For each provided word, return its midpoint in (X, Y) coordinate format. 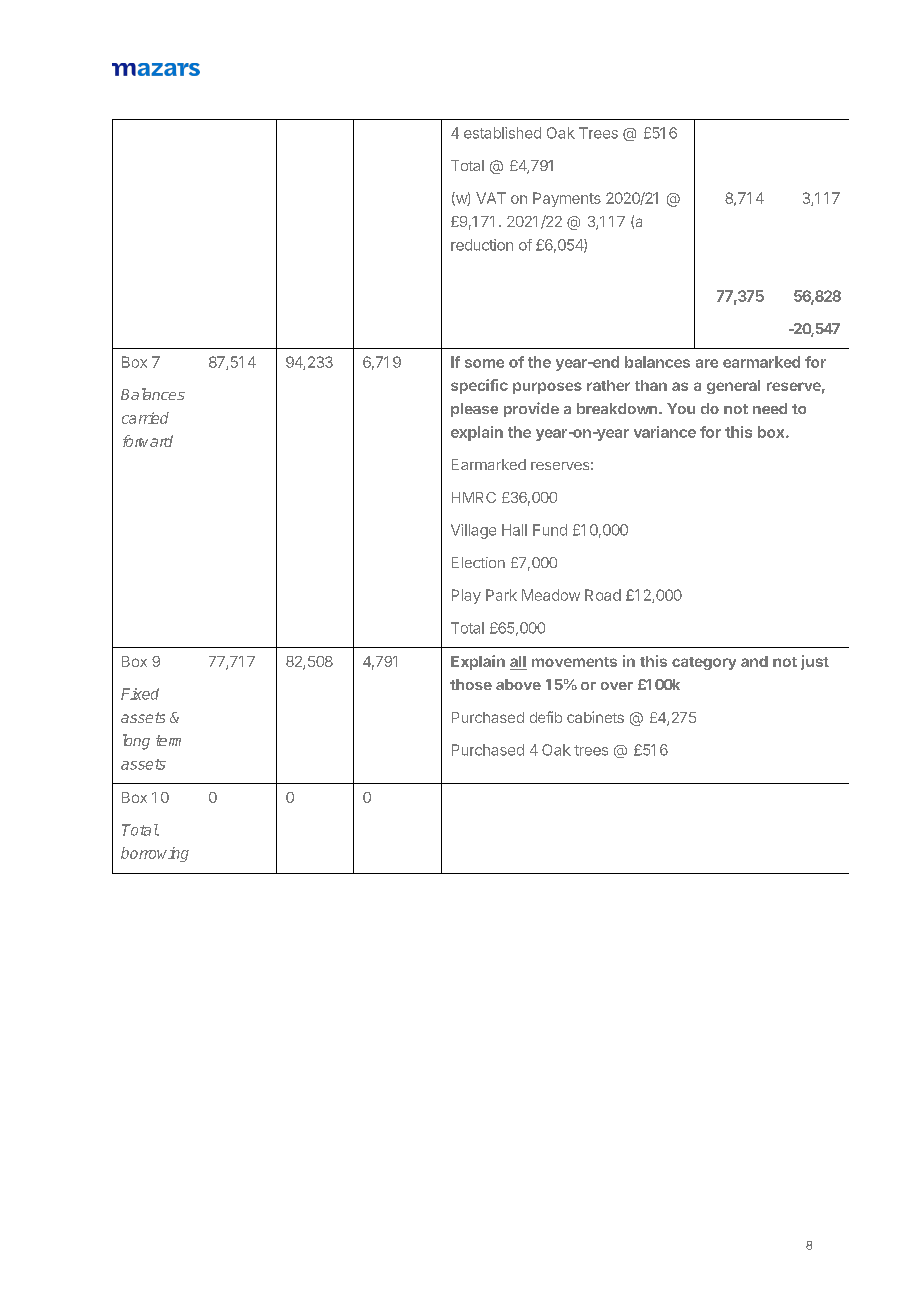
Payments (567, 199)
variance (665, 432)
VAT (491, 198)
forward (148, 441)
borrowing (155, 854)
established (502, 133)
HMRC (474, 497)
